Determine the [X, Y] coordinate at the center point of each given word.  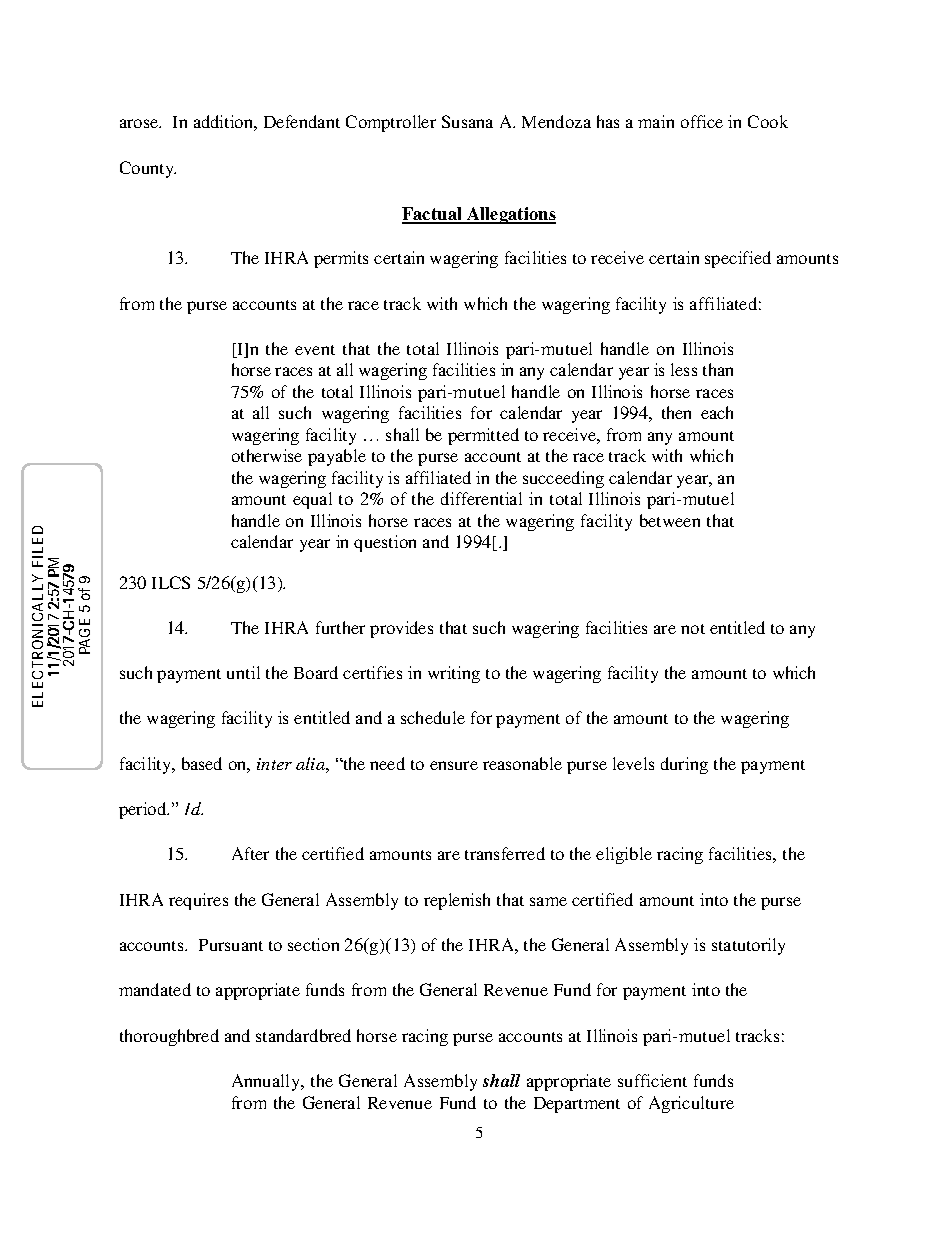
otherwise [267, 455]
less [684, 369]
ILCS [171, 582]
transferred [505, 853]
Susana [467, 121]
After [250, 853]
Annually [267, 1082]
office [702, 121]
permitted [483, 436]
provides [401, 629]
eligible [624, 855]
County [148, 169]
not [693, 629]
